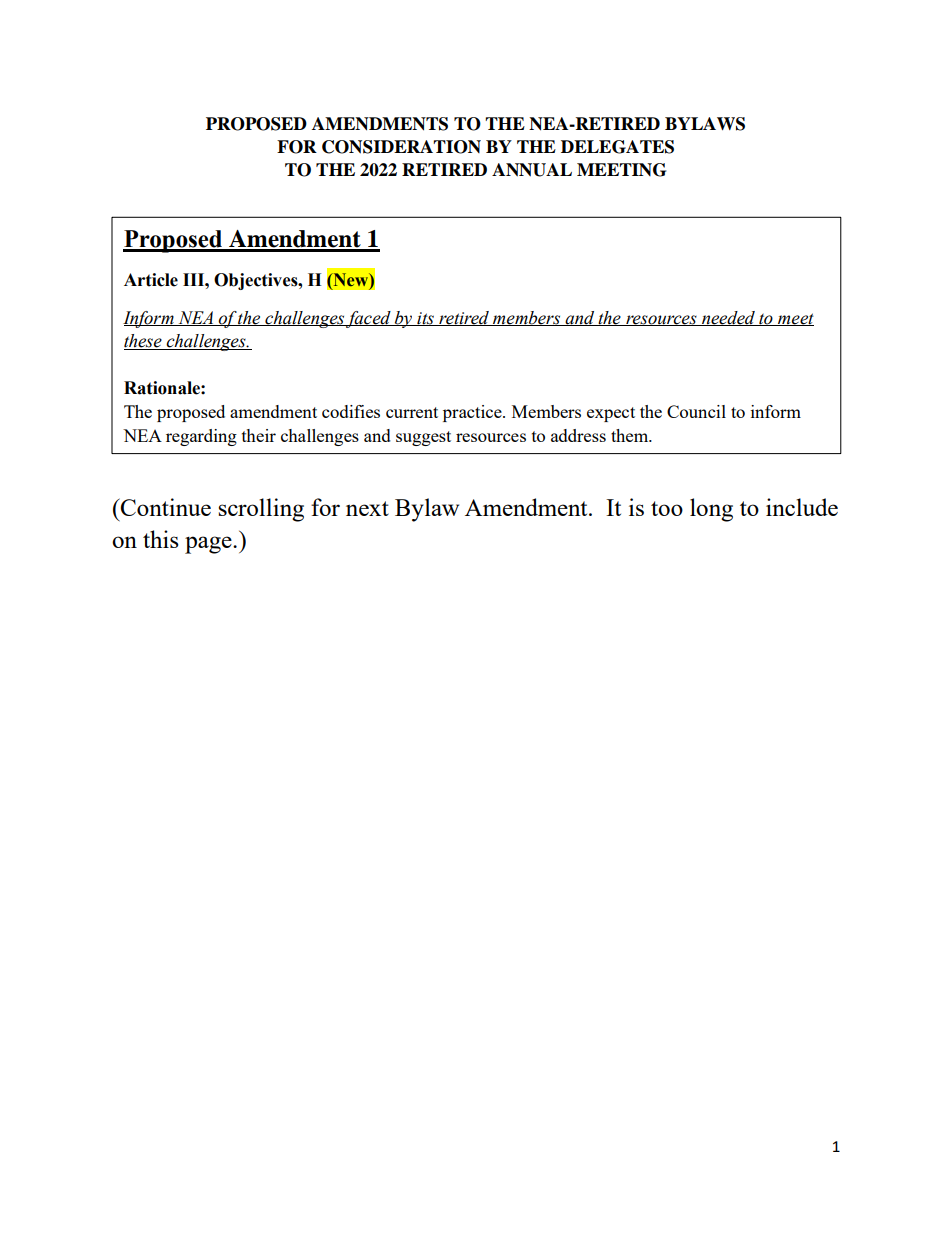 This document has height=1233, width=952. What do you see at coordinates (151, 280) in the document?
I see `Article` at bounding box center [151, 280].
